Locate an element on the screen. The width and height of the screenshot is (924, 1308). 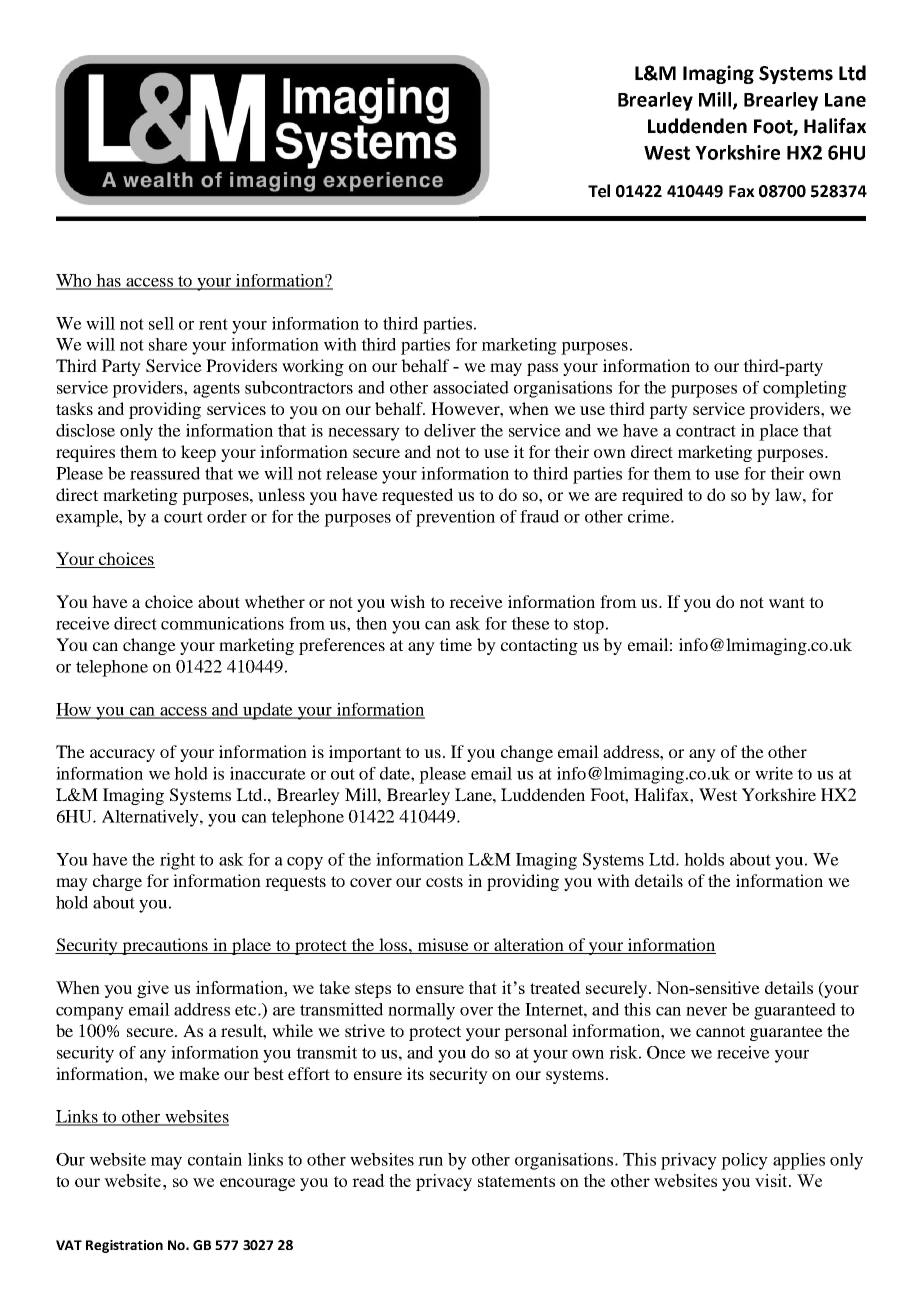
communications is located at coordinates (222, 623).
